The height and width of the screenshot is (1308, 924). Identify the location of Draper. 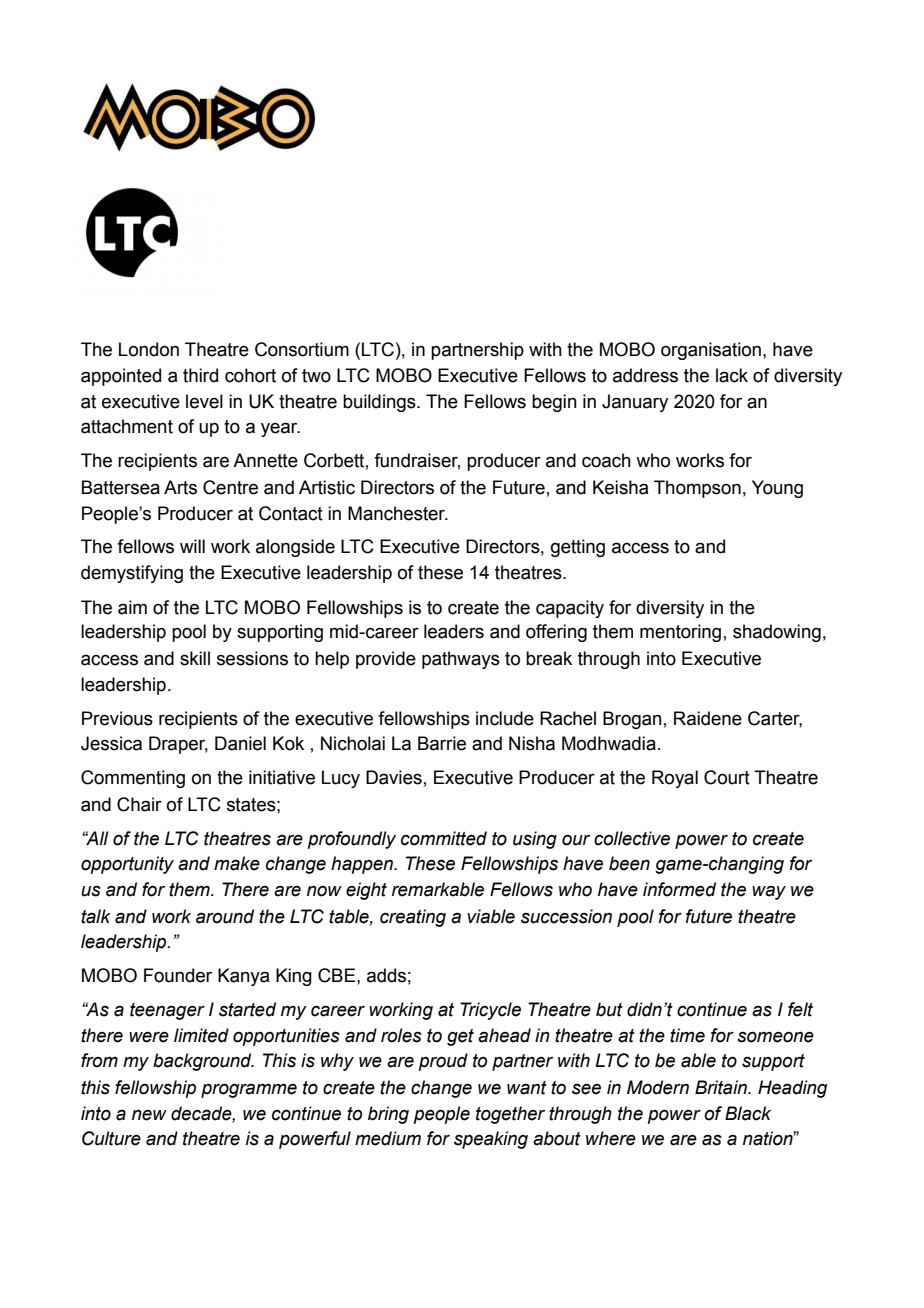
(178, 745).
